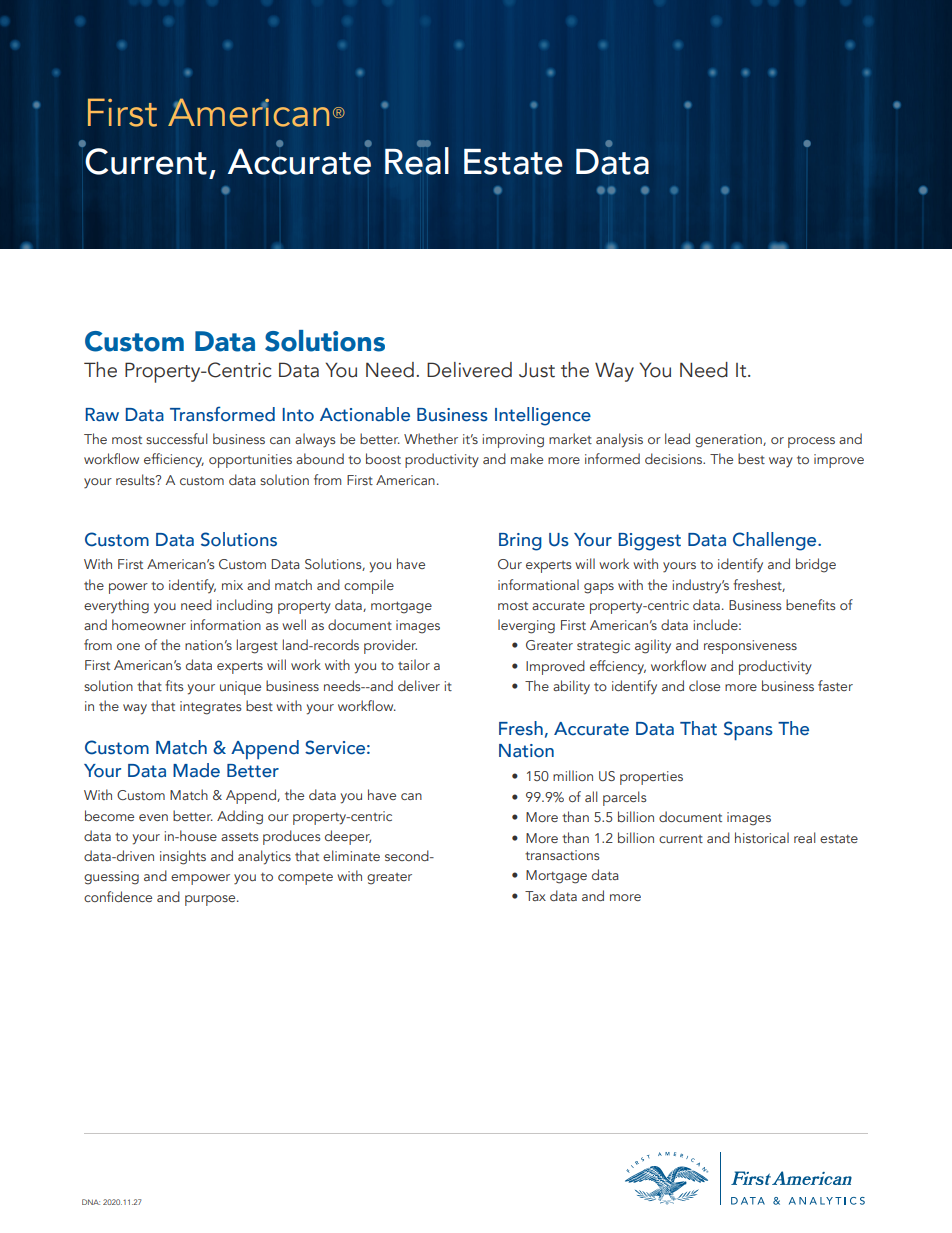 The width and height of the page is (952, 1233). I want to click on DNA, so click(91, 1202).
